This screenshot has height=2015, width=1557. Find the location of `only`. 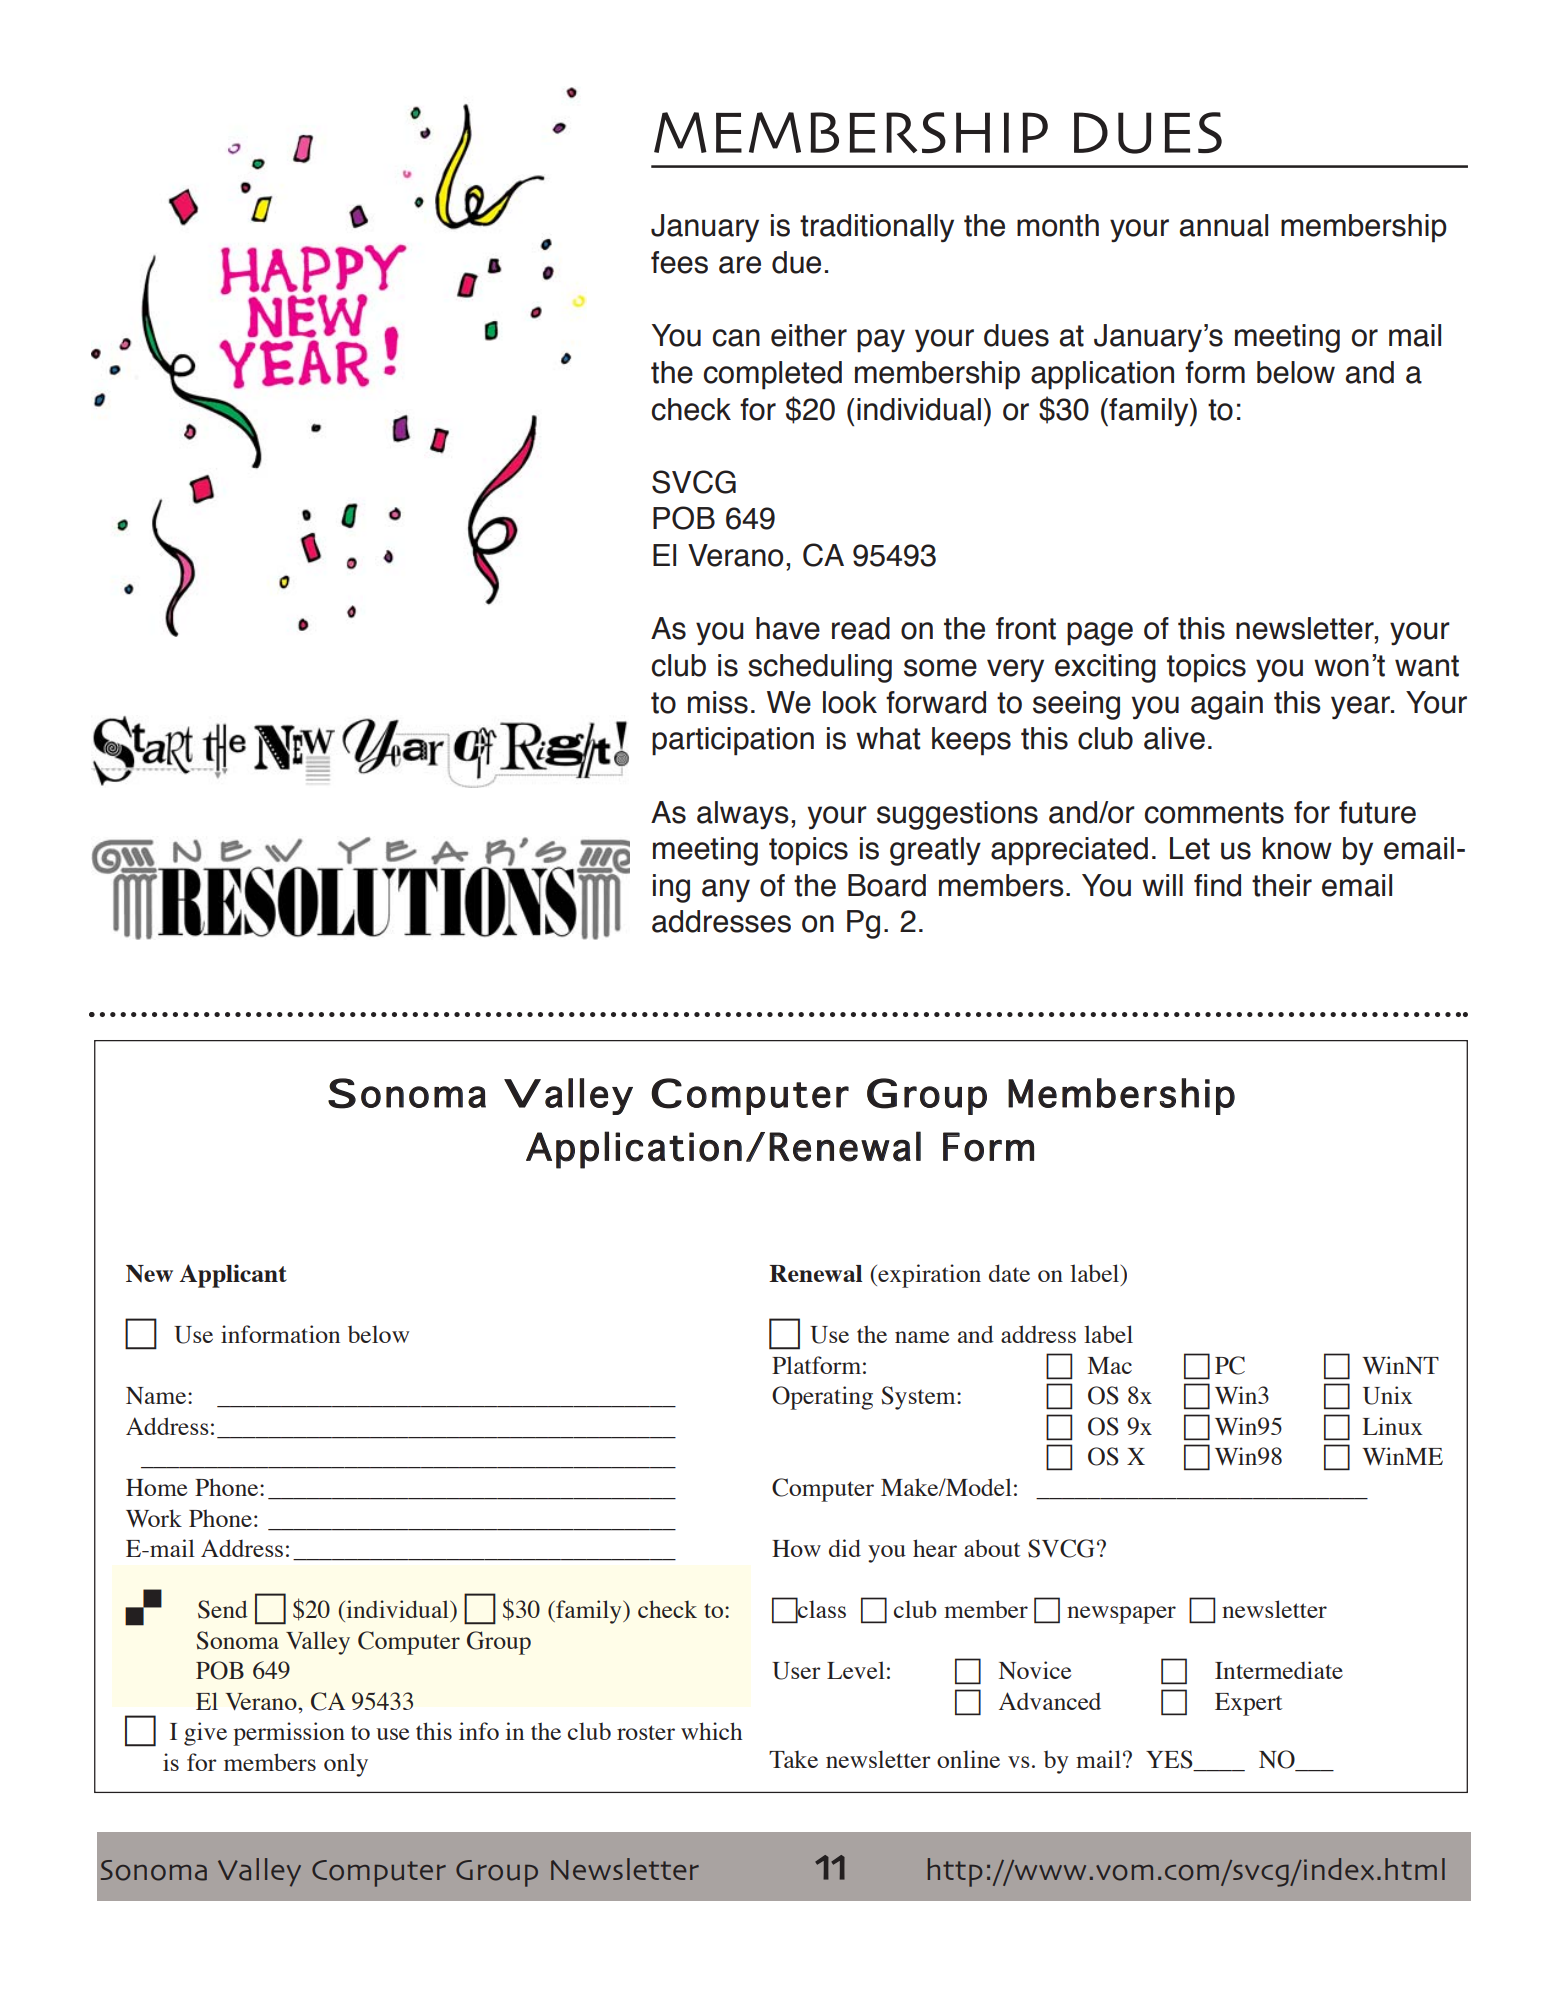

only is located at coordinates (346, 1765).
